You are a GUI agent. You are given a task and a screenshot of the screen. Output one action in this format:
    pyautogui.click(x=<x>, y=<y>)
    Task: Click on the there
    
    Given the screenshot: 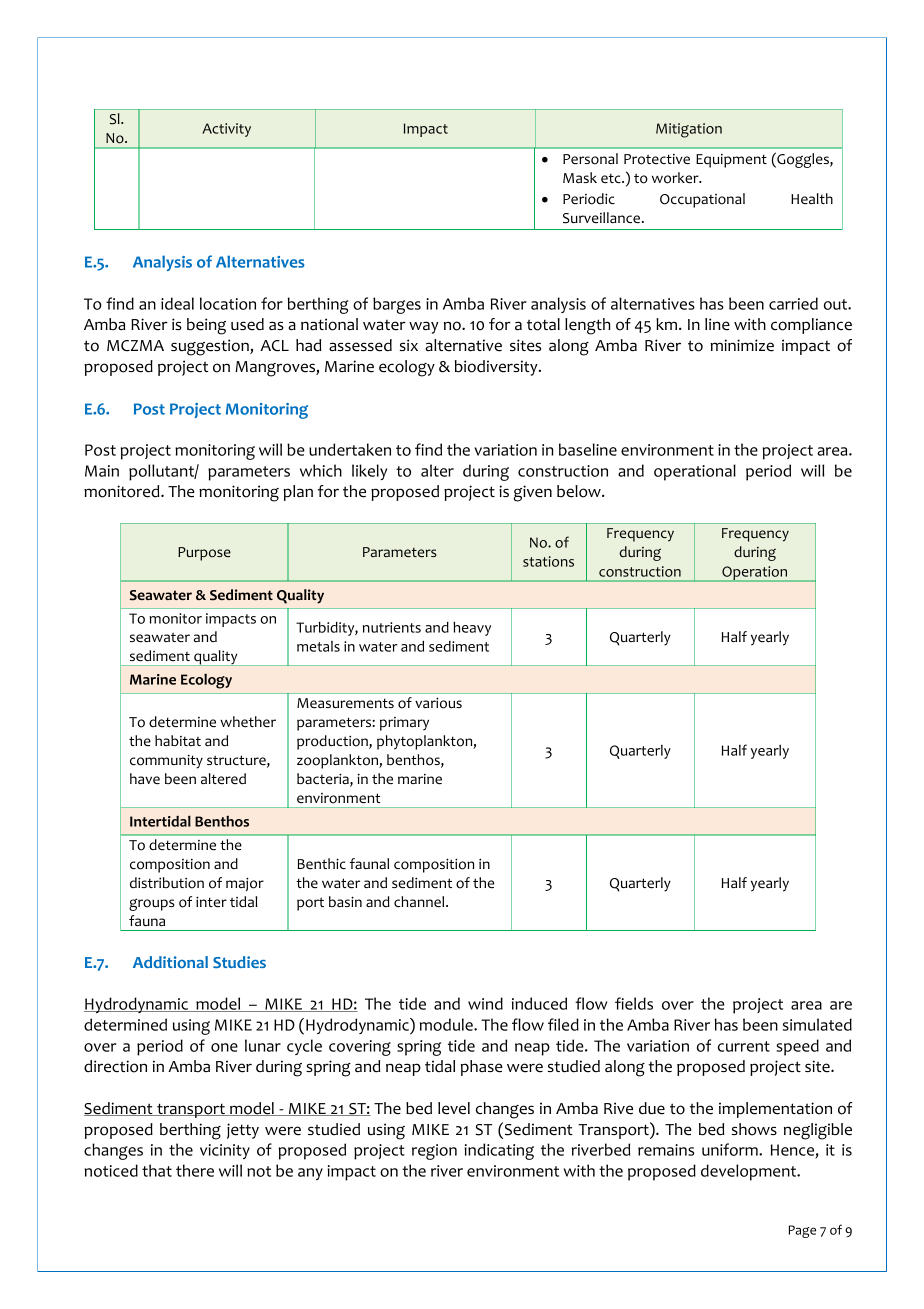 What is the action you would take?
    pyautogui.click(x=195, y=1170)
